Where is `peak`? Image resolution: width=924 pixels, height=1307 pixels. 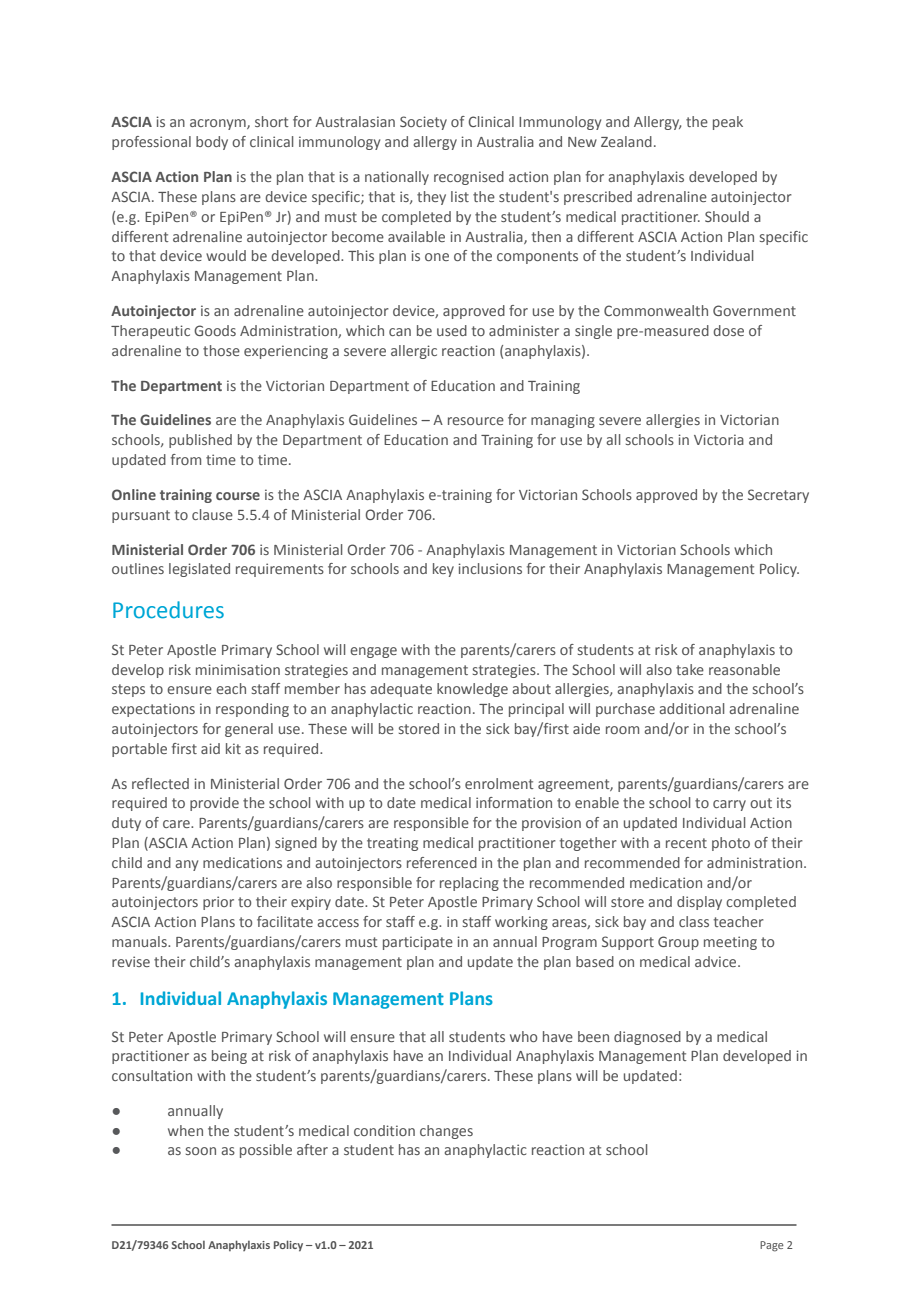
peak is located at coordinates (728, 123).
